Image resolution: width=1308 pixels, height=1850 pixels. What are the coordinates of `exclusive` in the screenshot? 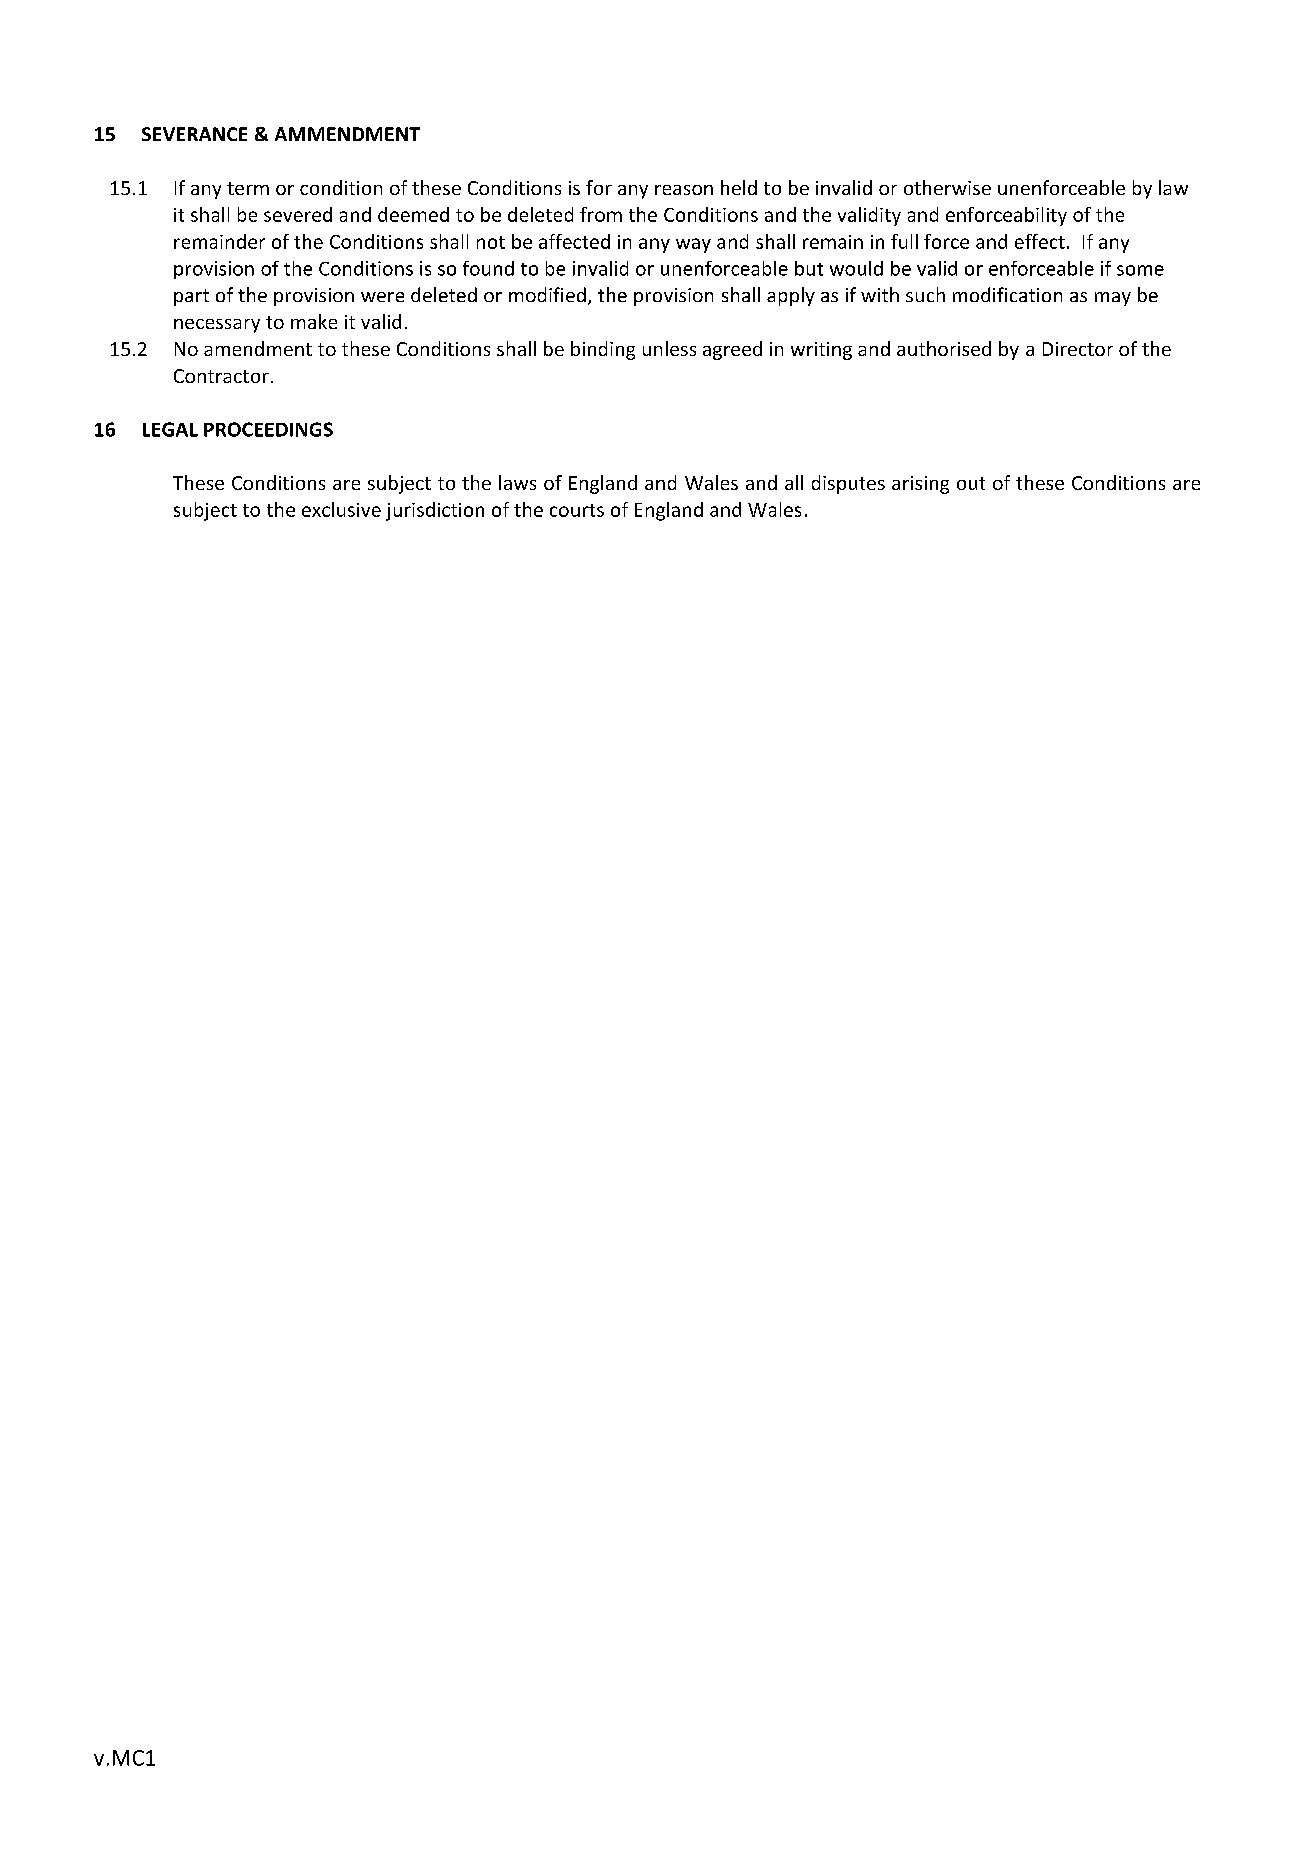 It's located at (341, 509).
